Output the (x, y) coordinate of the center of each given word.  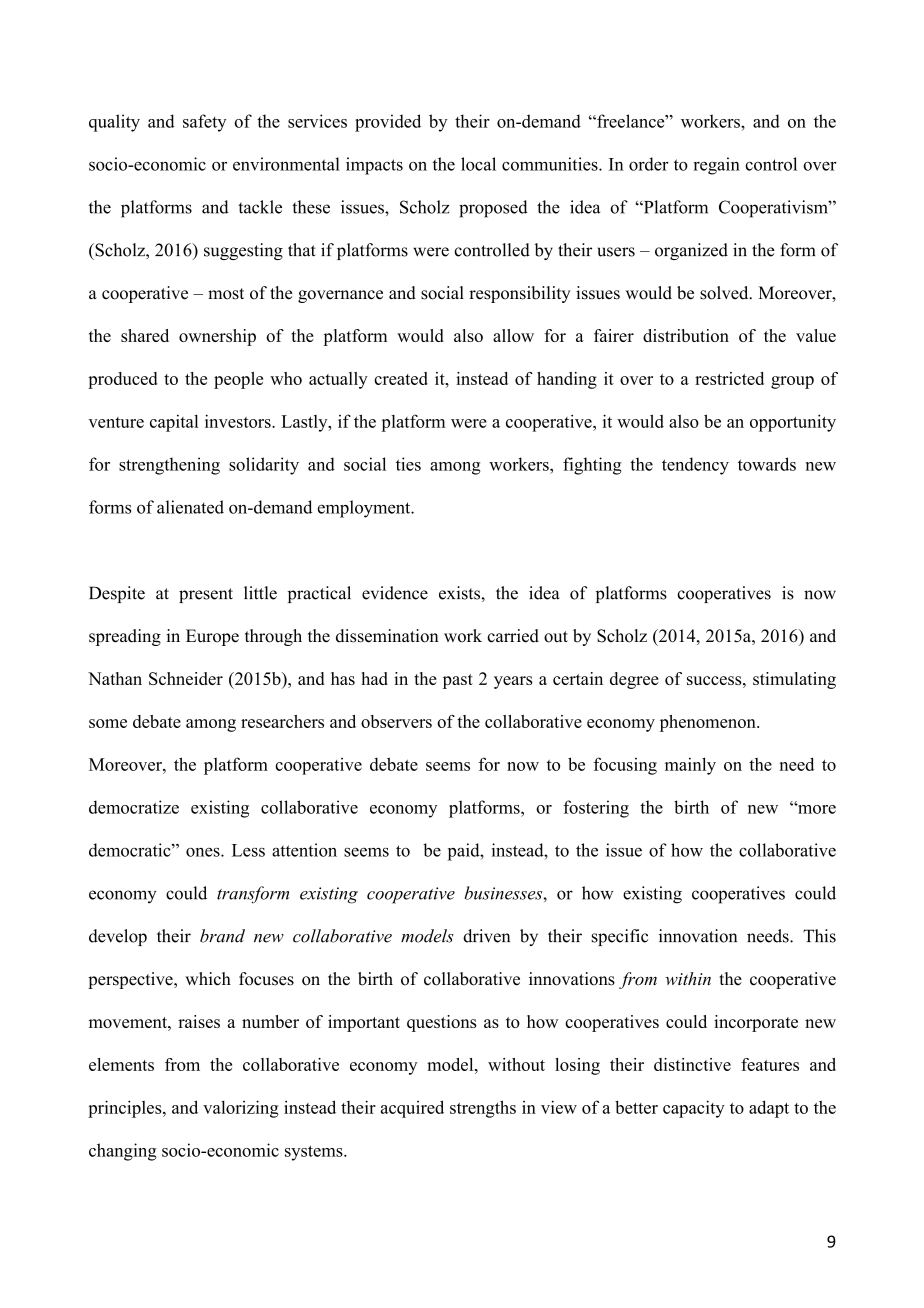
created (401, 378)
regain (716, 166)
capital (174, 423)
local (478, 164)
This (819, 936)
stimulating (794, 680)
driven (486, 936)
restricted (729, 378)
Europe (212, 637)
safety (204, 123)
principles (126, 1109)
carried (513, 636)
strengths (483, 1109)
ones (204, 852)
